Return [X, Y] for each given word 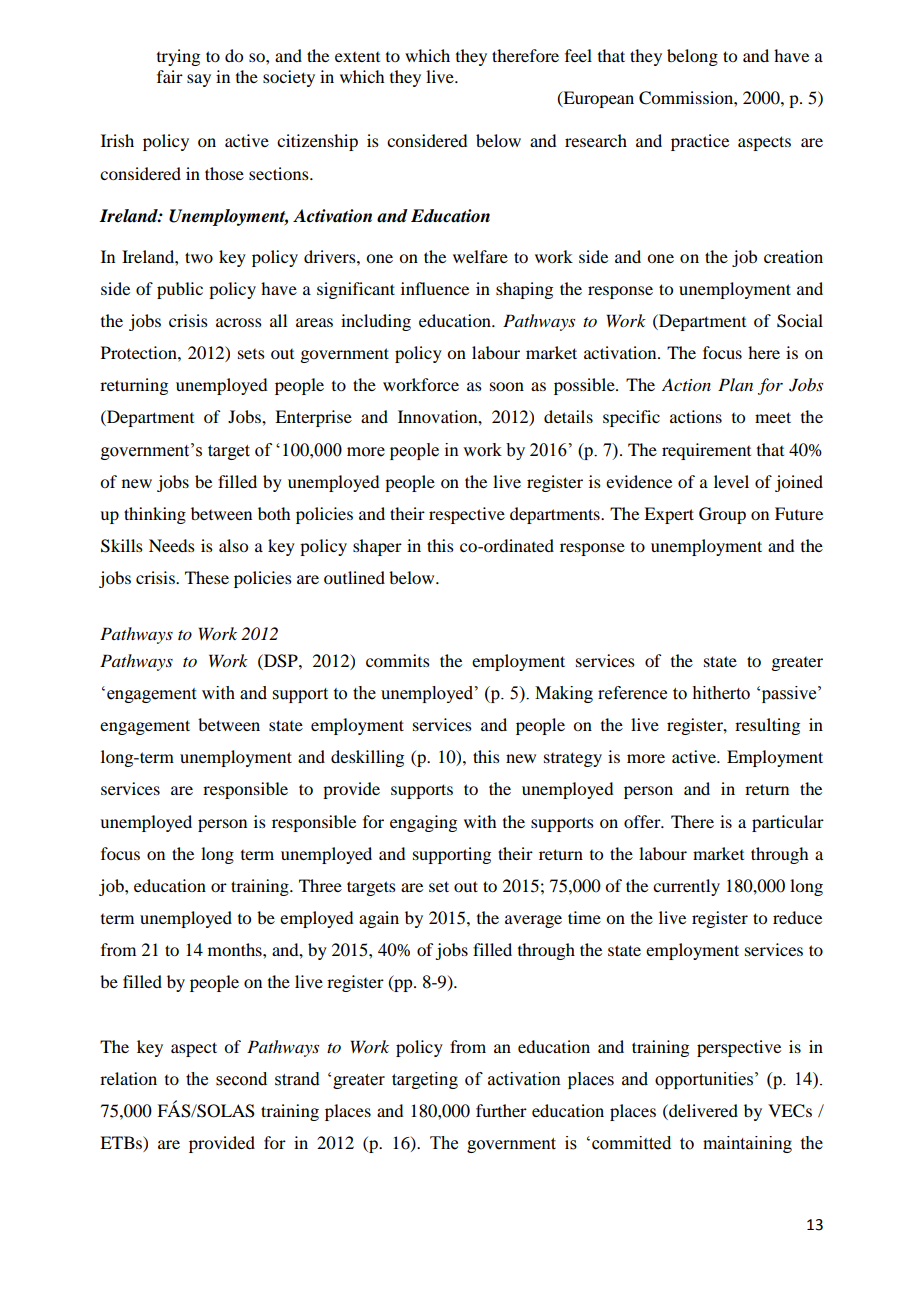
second [241, 1079]
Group [722, 515]
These [207, 577]
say [199, 80]
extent [357, 57]
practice [700, 142]
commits [398, 660]
